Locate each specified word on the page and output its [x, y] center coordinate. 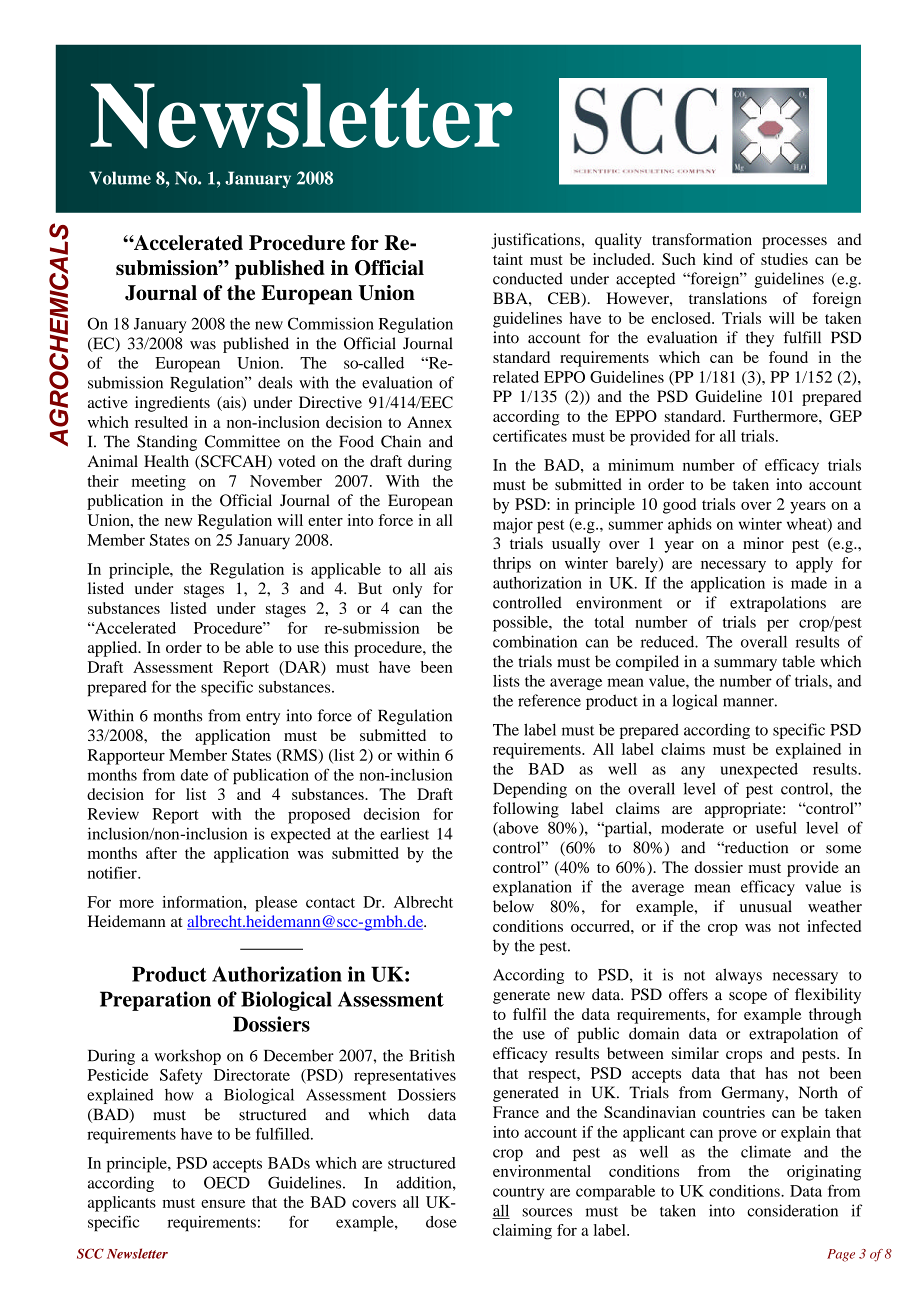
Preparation [155, 1001]
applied [114, 649]
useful [776, 827]
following [526, 810]
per [778, 625]
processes [794, 243]
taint [508, 259]
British [432, 1055]
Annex [429, 422]
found [788, 357]
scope [748, 998]
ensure [223, 1204]
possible [521, 624]
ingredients [172, 404]
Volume [120, 178]
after [161, 853]
